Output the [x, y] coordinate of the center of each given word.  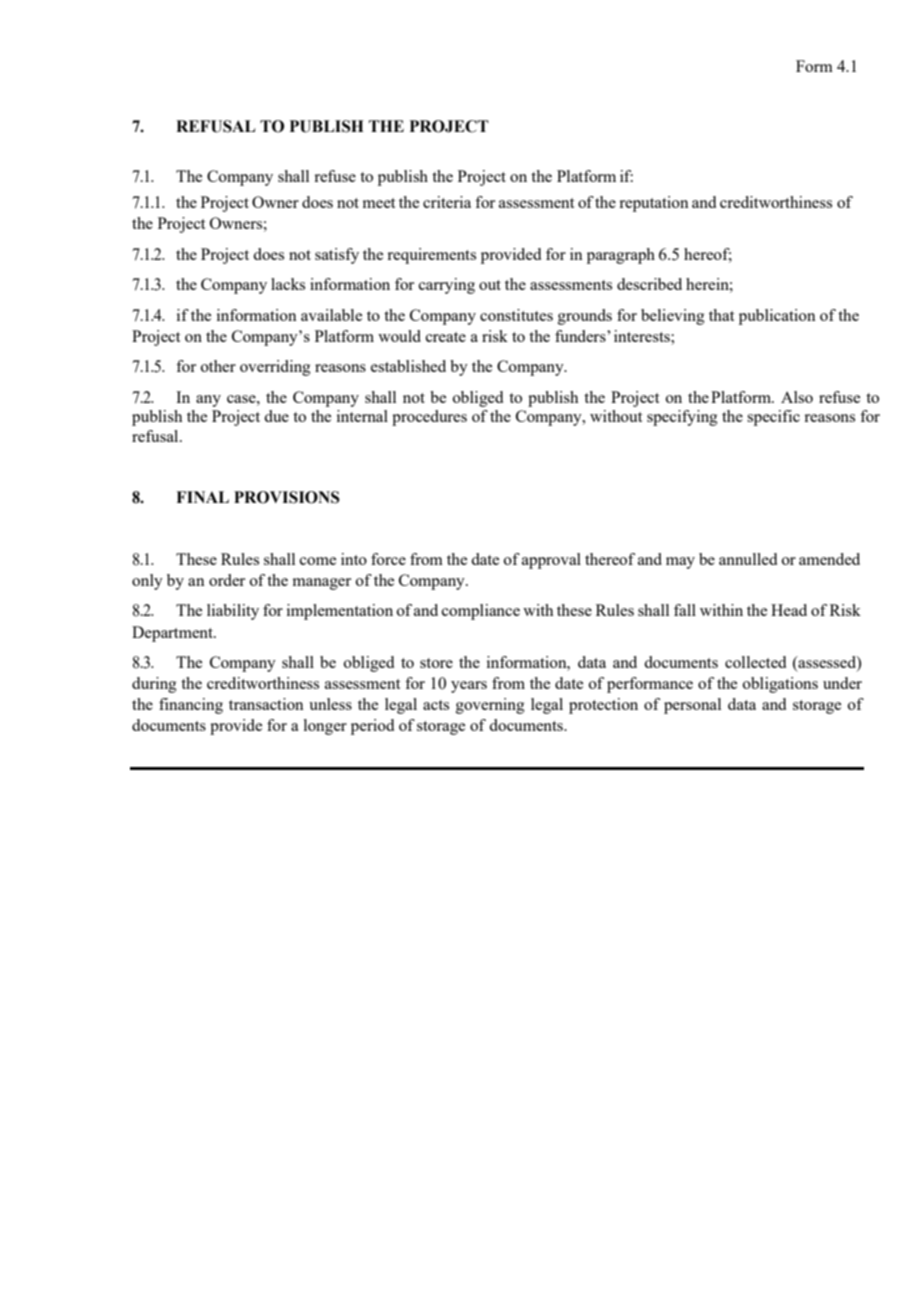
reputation [654, 204]
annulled [748, 559]
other [218, 366]
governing [490, 706]
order [227, 580]
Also [797, 397]
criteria [447, 202]
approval [551, 561]
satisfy [337, 256]
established [408, 366]
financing [191, 706]
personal [692, 706]
